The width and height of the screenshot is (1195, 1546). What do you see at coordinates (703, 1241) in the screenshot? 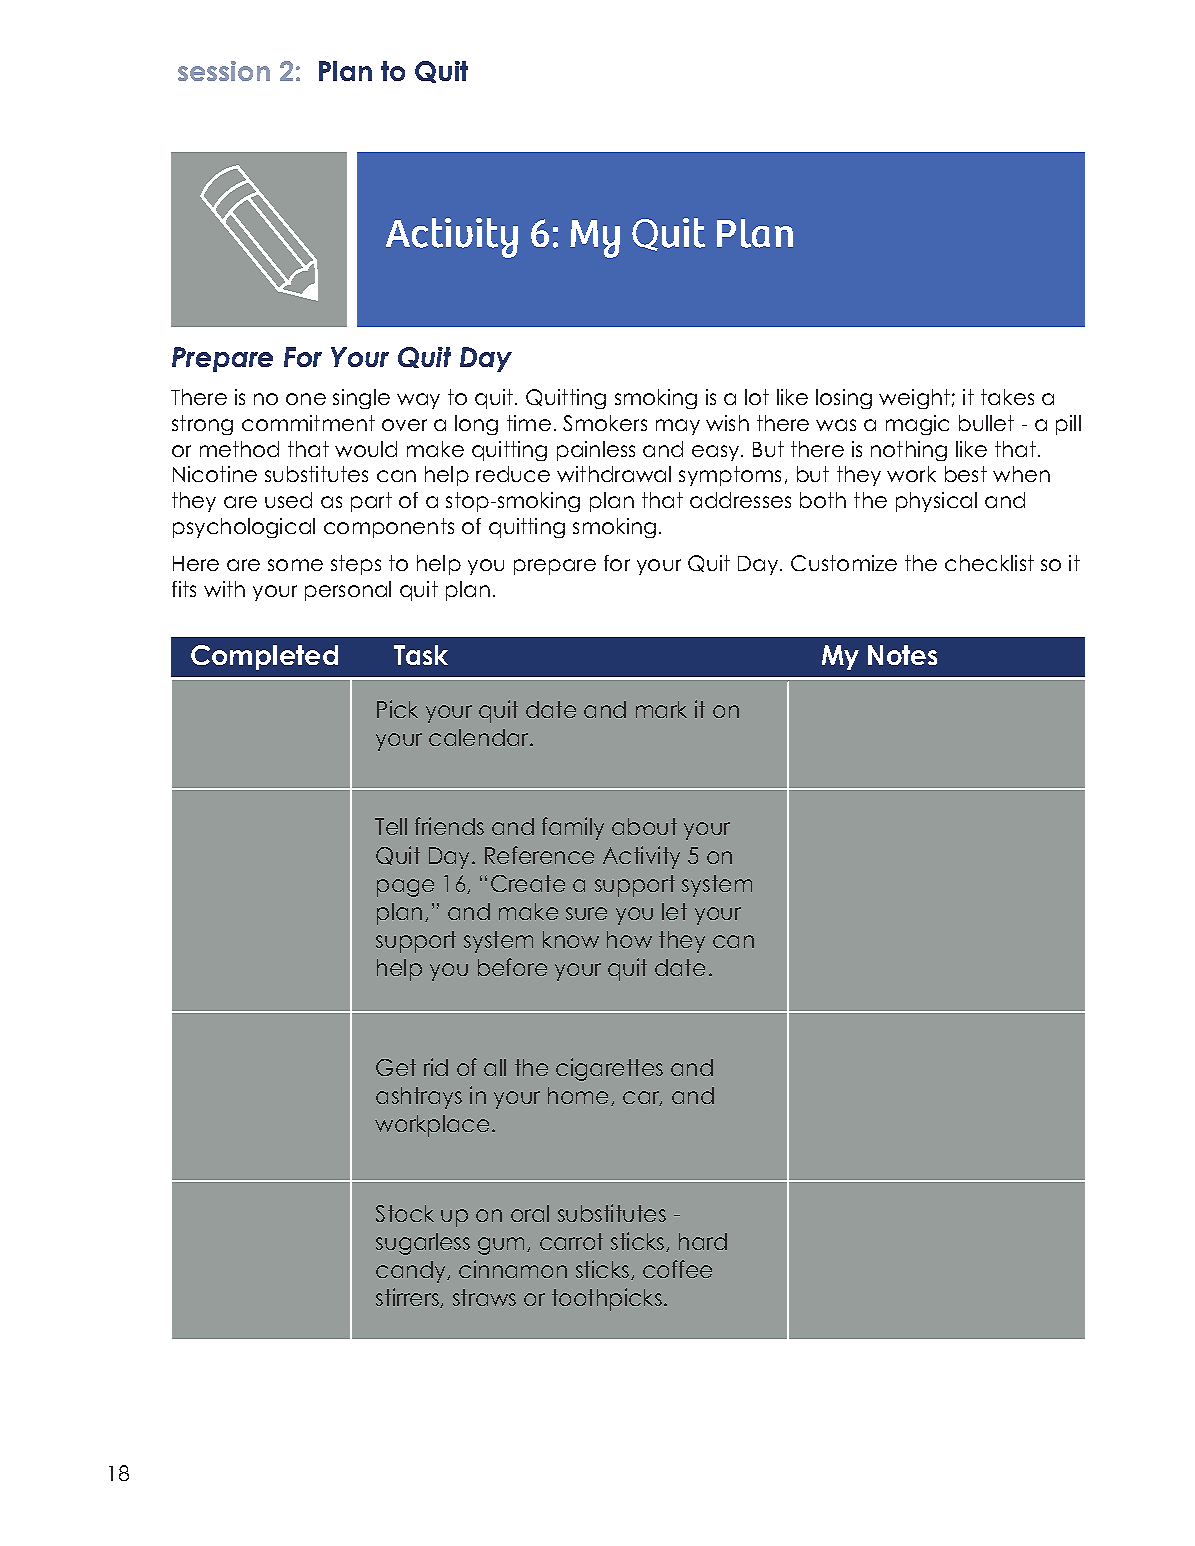
I see `hard` at bounding box center [703, 1241].
